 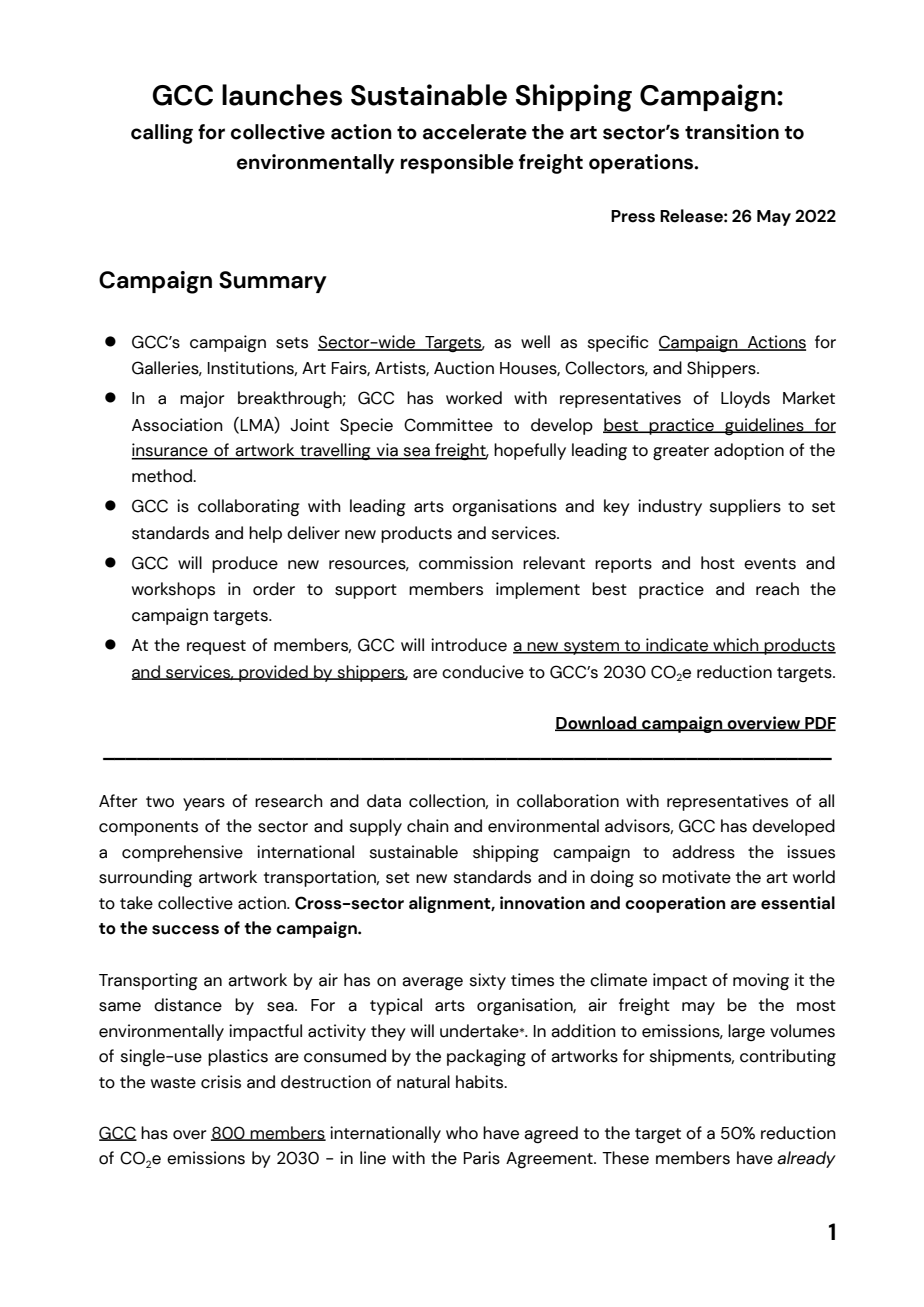 What do you see at coordinates (732, 132) in the document?
I see `transition` at bounding box center [732, 132].
